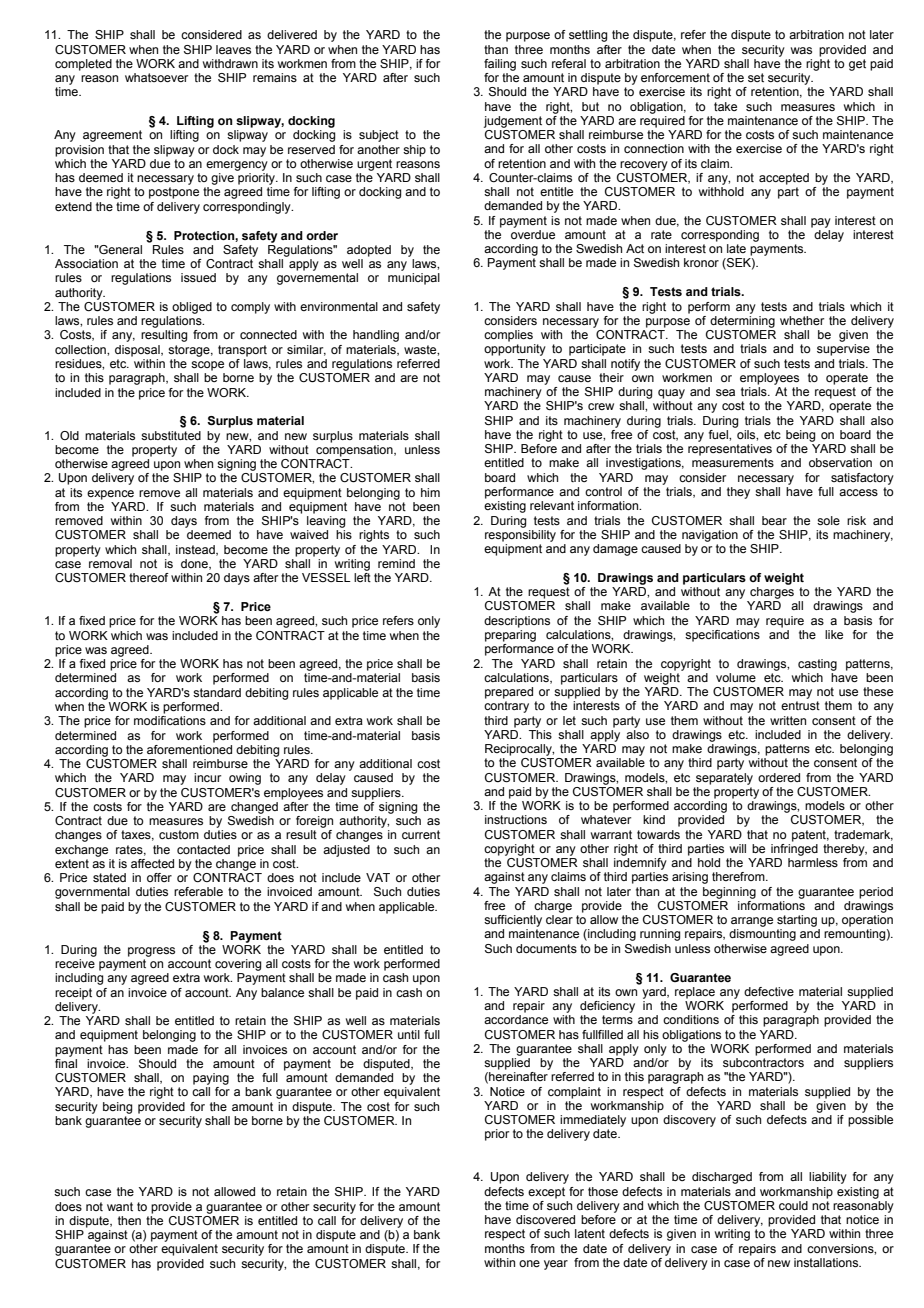 The width and height of the document is (924, 1308). What do you see at coordinates (500, 65) in the document?
I see `failing` at bounding box center [500, 65].
